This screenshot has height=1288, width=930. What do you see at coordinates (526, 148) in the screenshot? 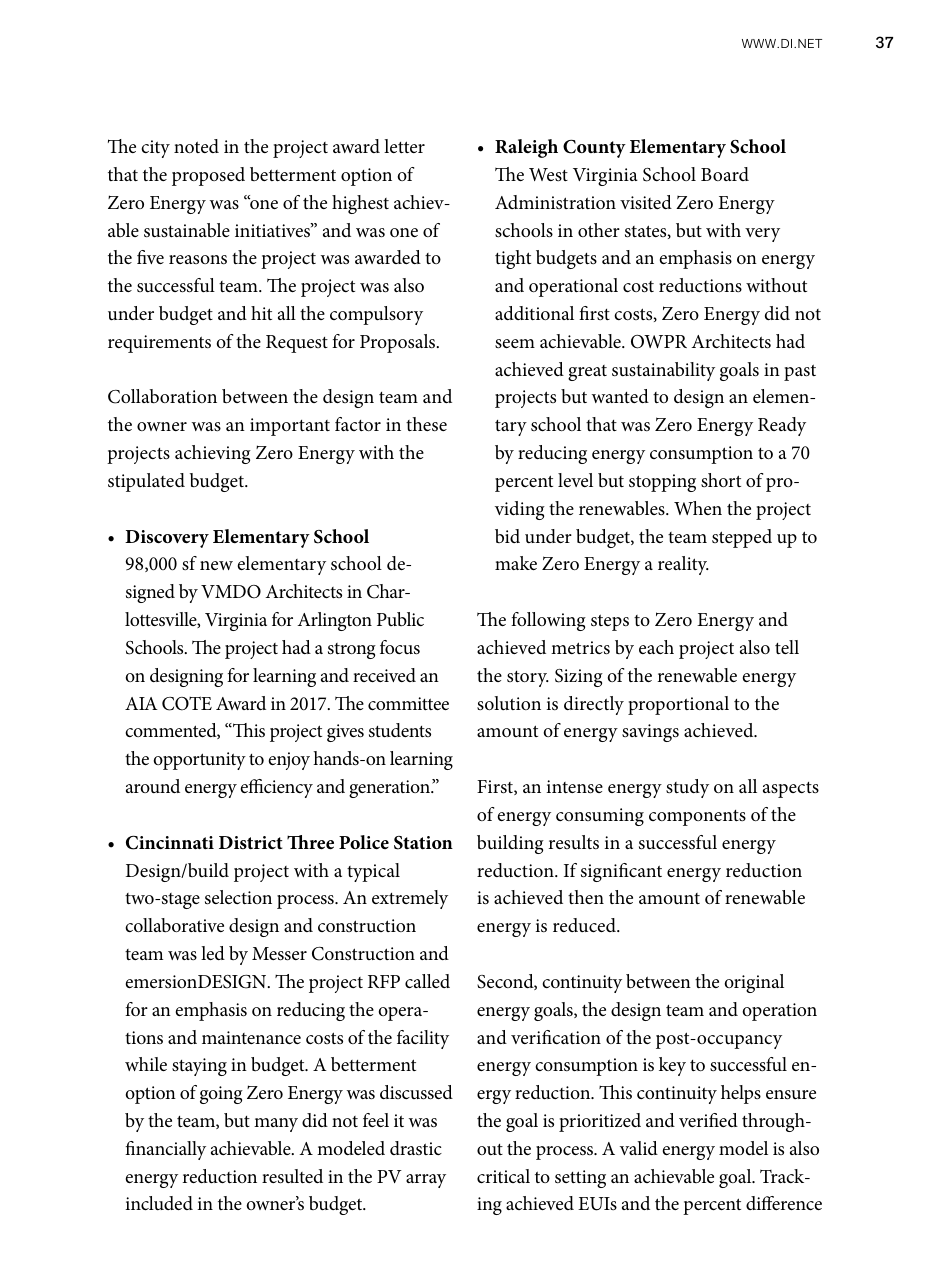
I see `Raleigh` at bounding box center [526, 148].
